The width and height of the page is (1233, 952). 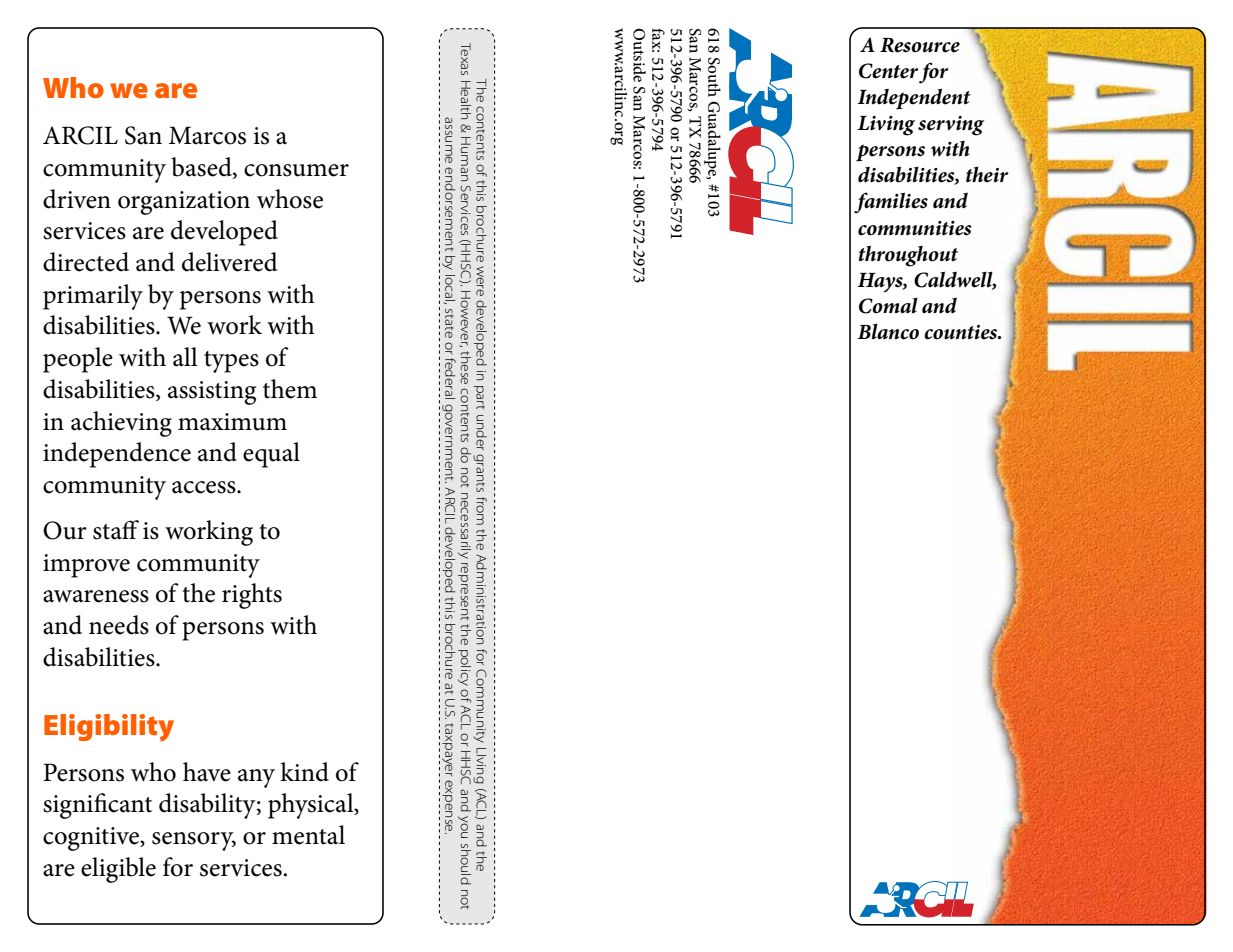 I want to click on Resource, so click(x=920, y=45).
